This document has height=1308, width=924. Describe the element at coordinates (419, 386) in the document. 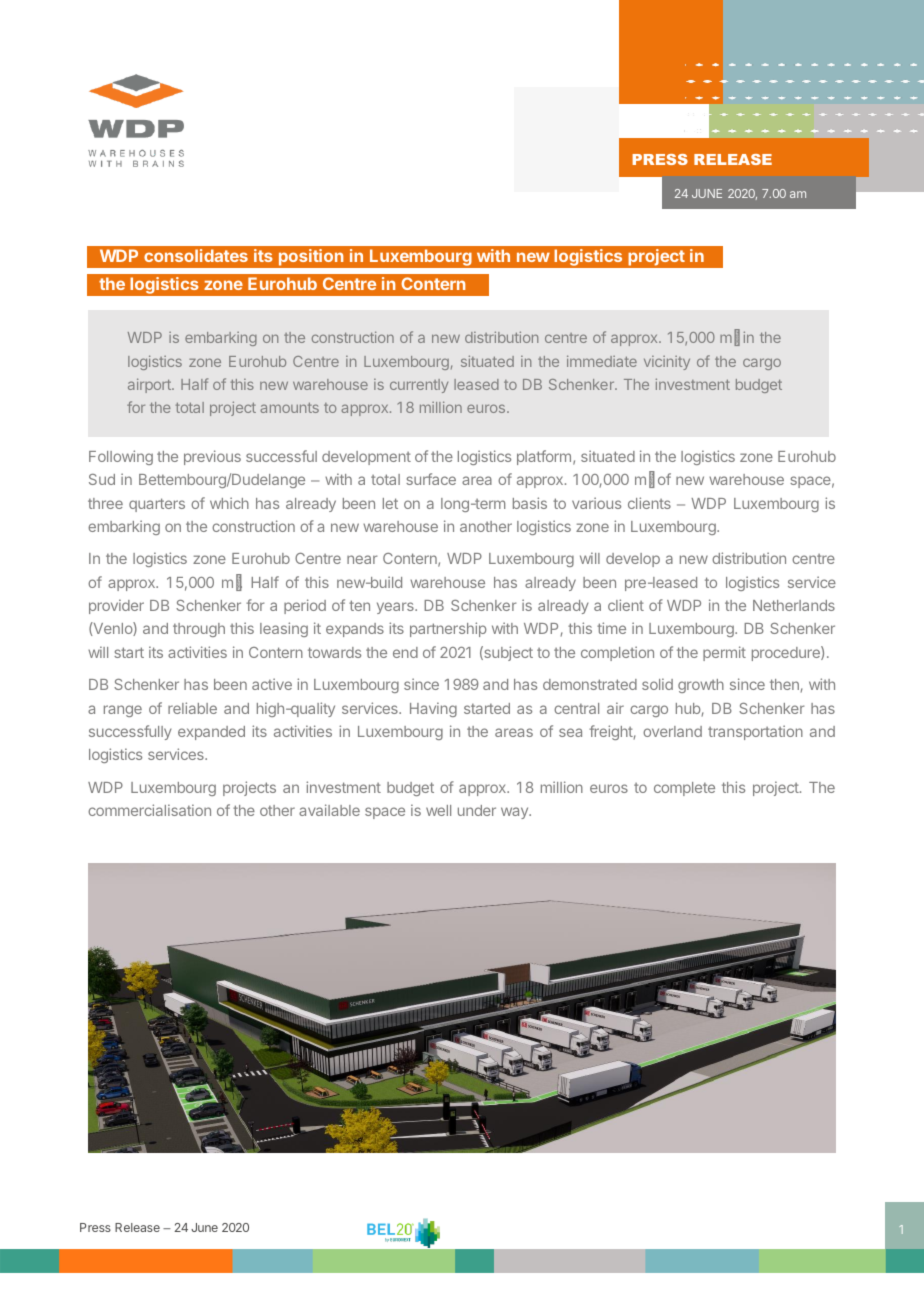

I see `currently` at that location.
